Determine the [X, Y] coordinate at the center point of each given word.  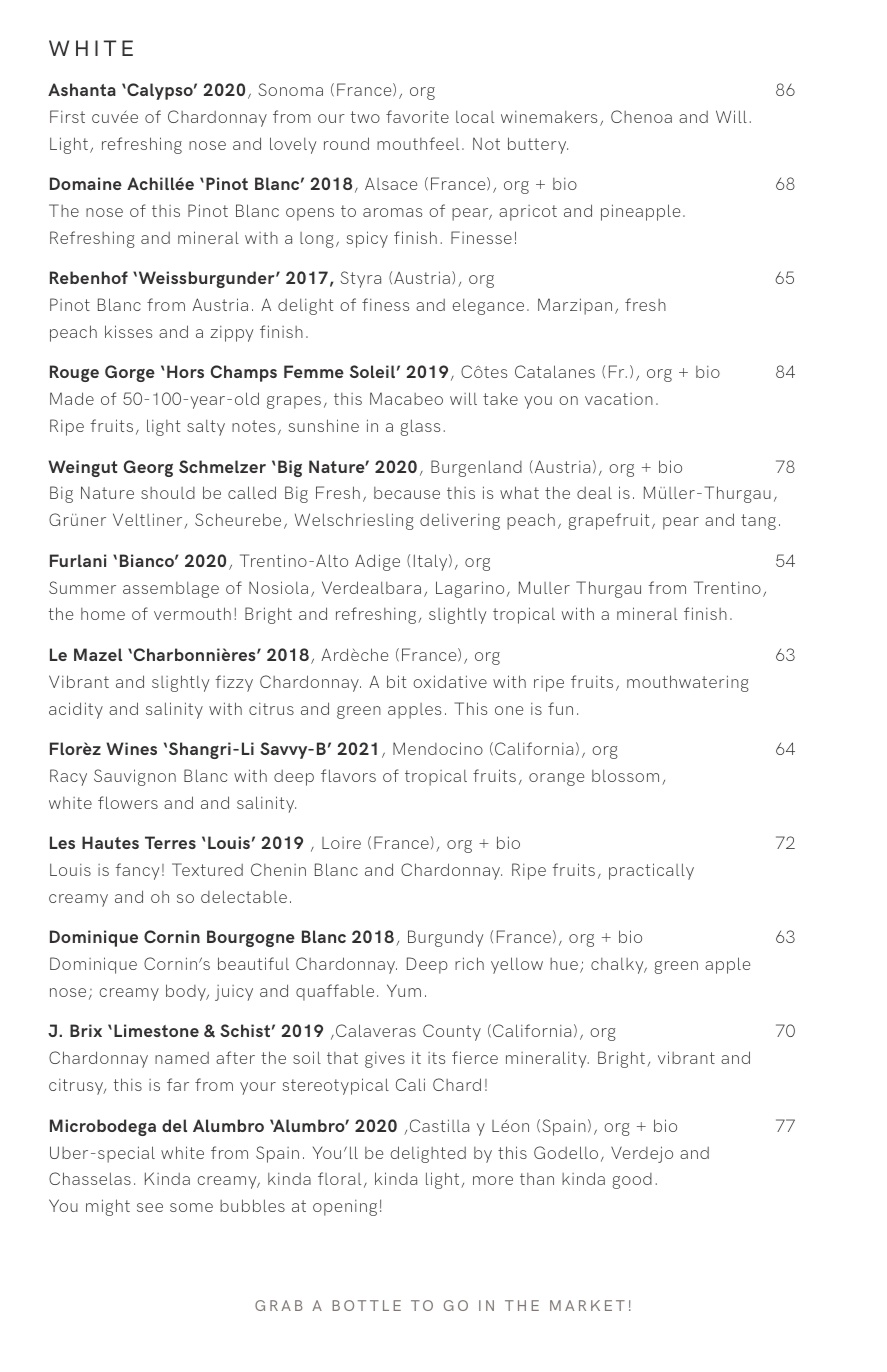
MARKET [587, 1305]
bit [396, 681]
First [67, 116]
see [150, 1207]
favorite [417, 116]
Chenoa [641, 116]
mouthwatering [688, 683]
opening [345, 1208]
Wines [131, 748]
